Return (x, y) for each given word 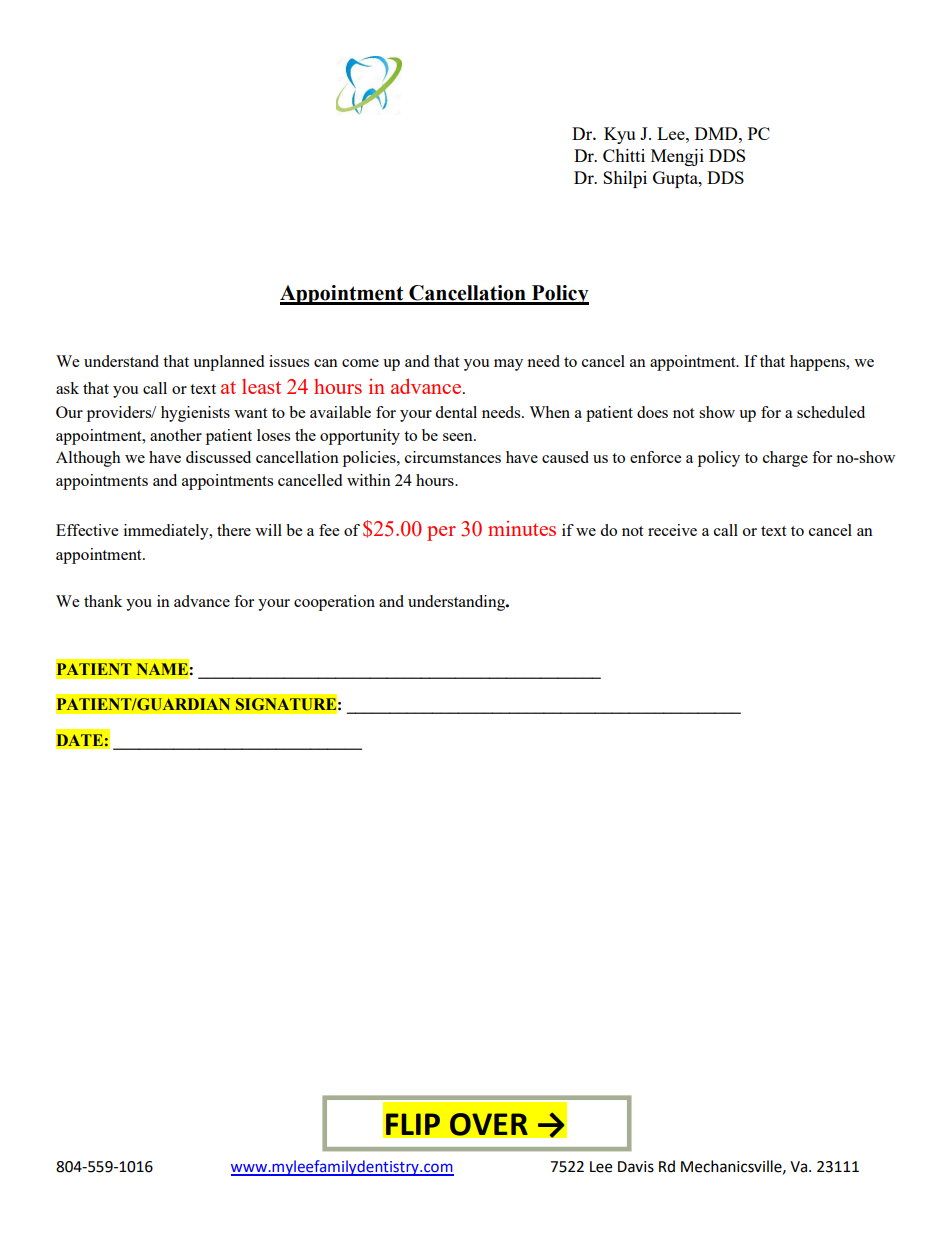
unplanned (228, 363)
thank (103, 601)
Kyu (619, 135)
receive (672, 530)
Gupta (676, 179)
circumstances (453, 457)
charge (785, 459)
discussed (218, 457)
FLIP (413, 1124)
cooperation (334, 603)
